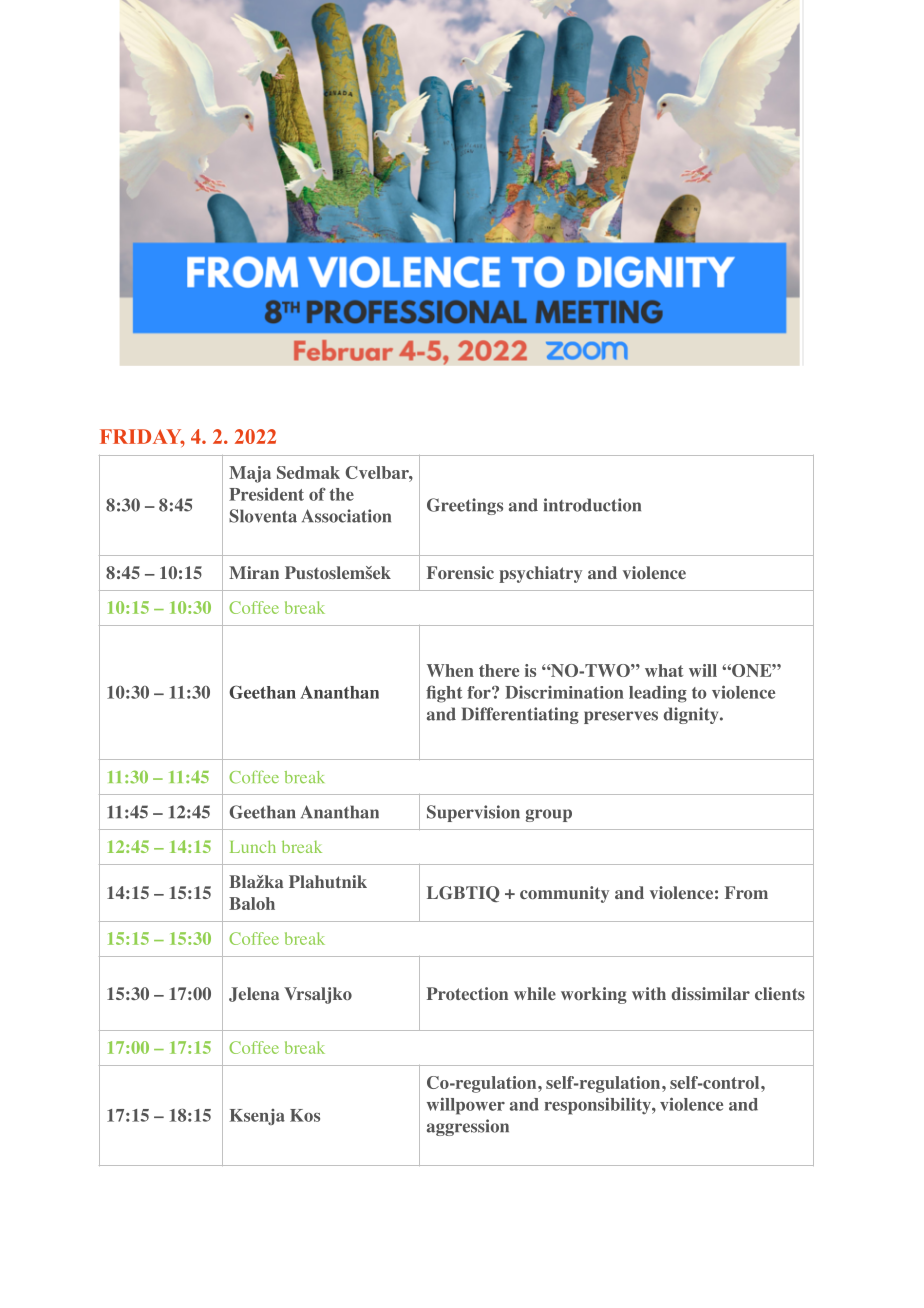 The image size is (924, 1308). Describe the element at coordinates (549, 815) in the page. I see `group` at that location.
